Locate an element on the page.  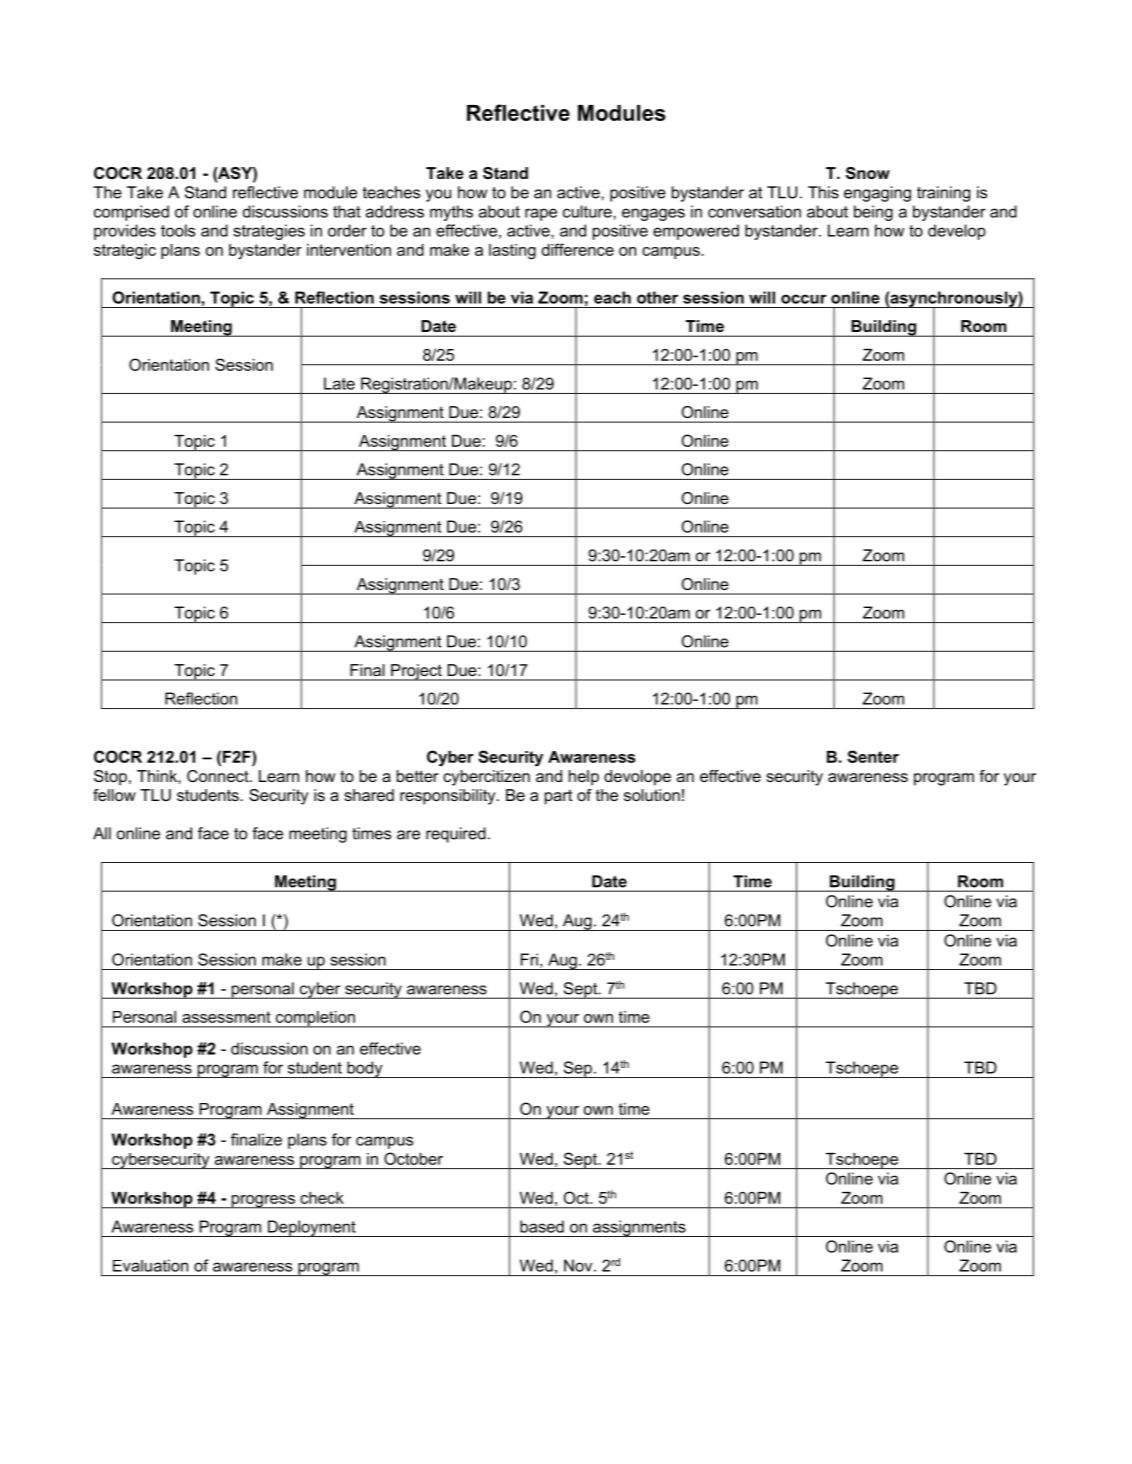
solution is located at coordinates (652, 795).
